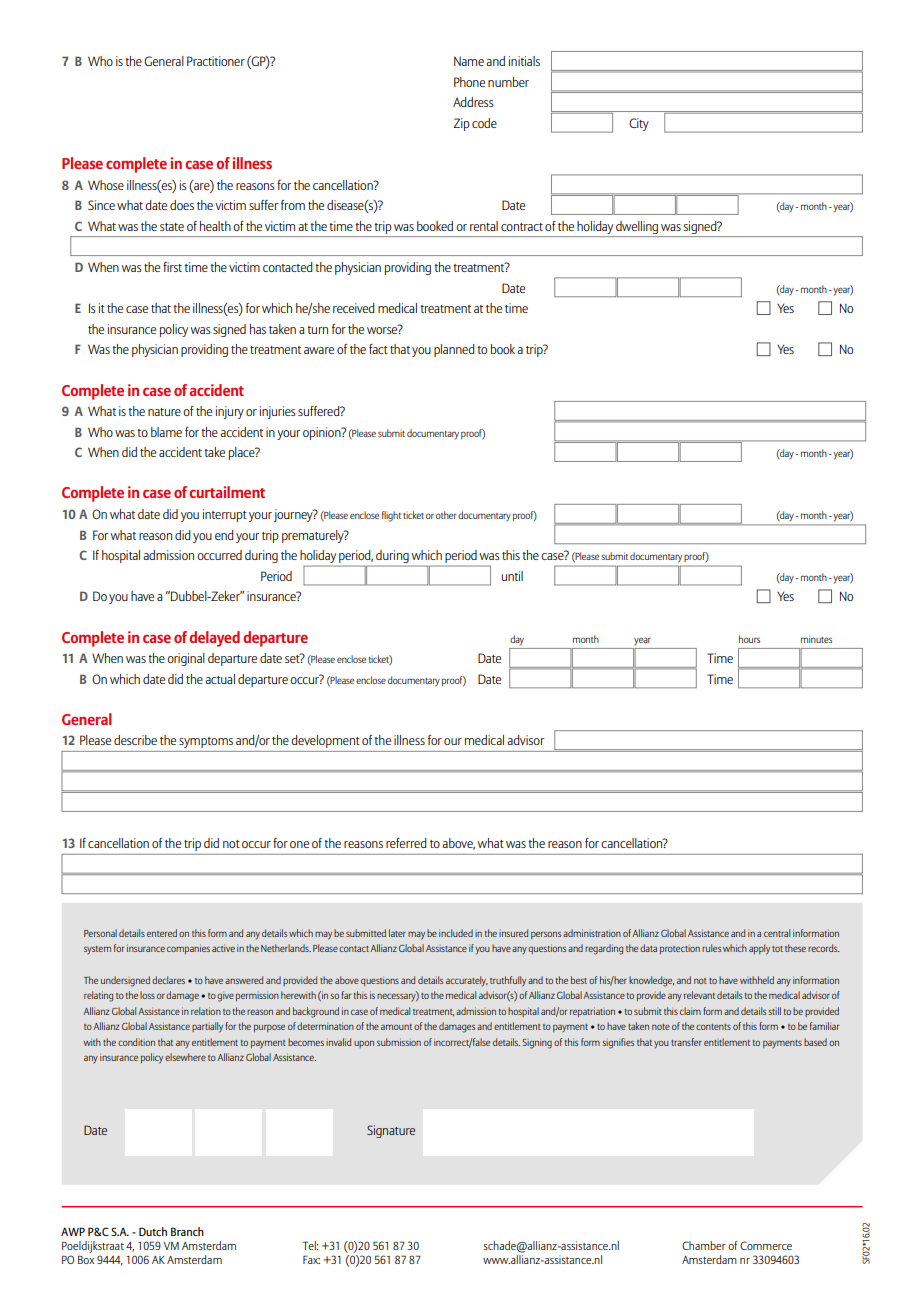 This image has width=924, height=1308. I want to click on Address, so click(473, 102).
